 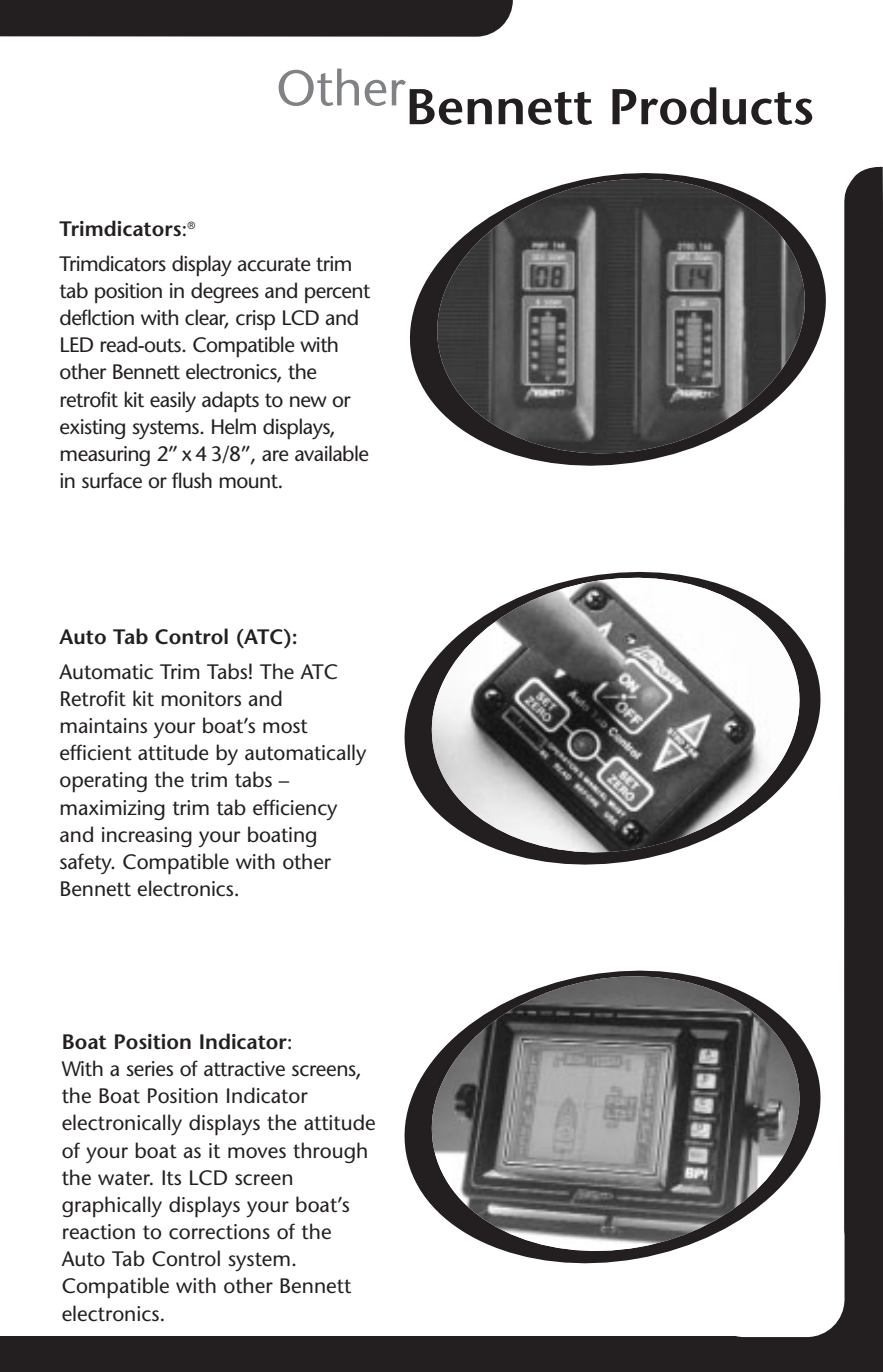 I want to click on most, so click(x=285, y=726).
